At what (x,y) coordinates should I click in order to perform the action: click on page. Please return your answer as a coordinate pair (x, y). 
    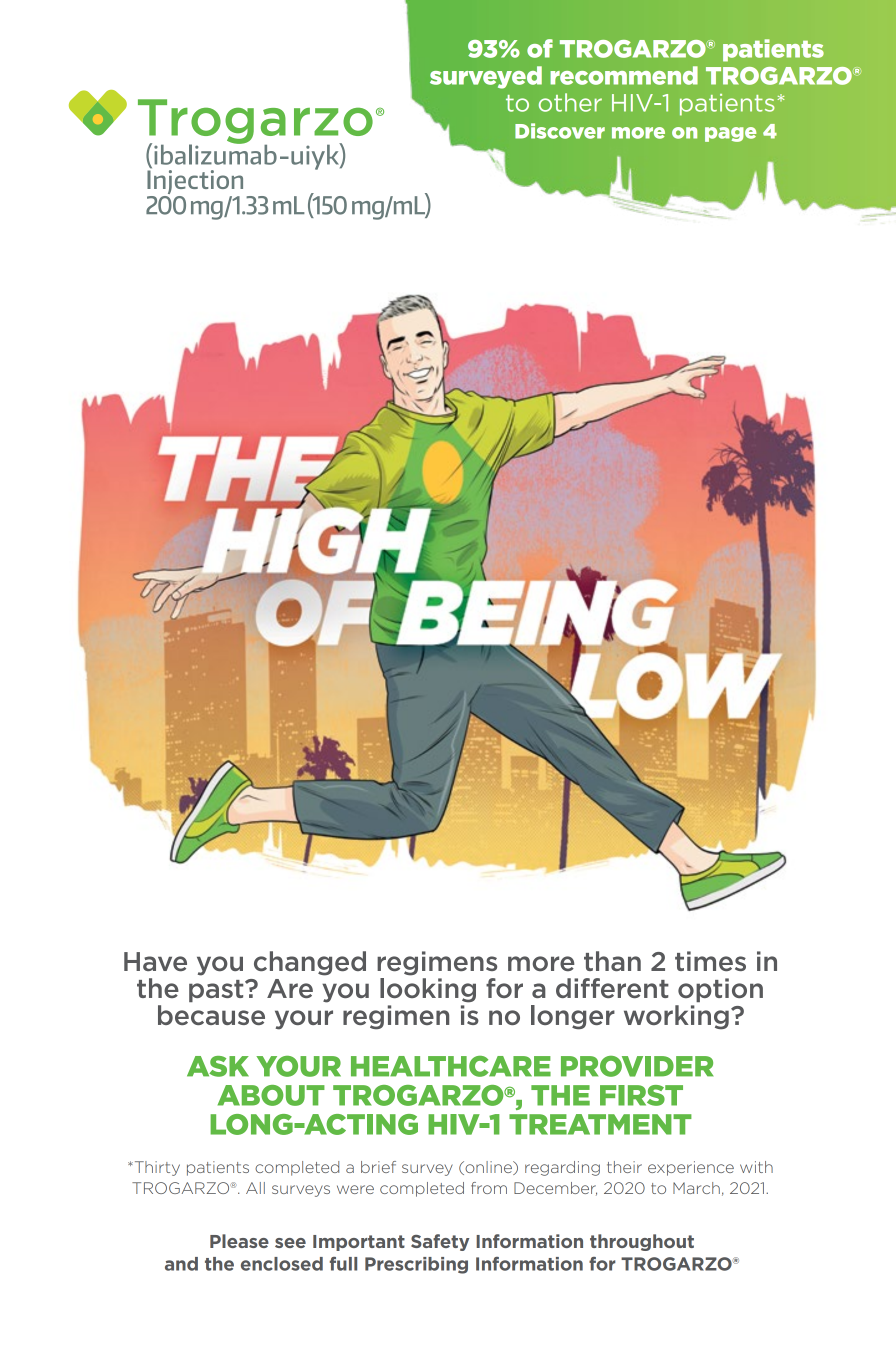
    Looking at the image, I should click on (730, 134).
